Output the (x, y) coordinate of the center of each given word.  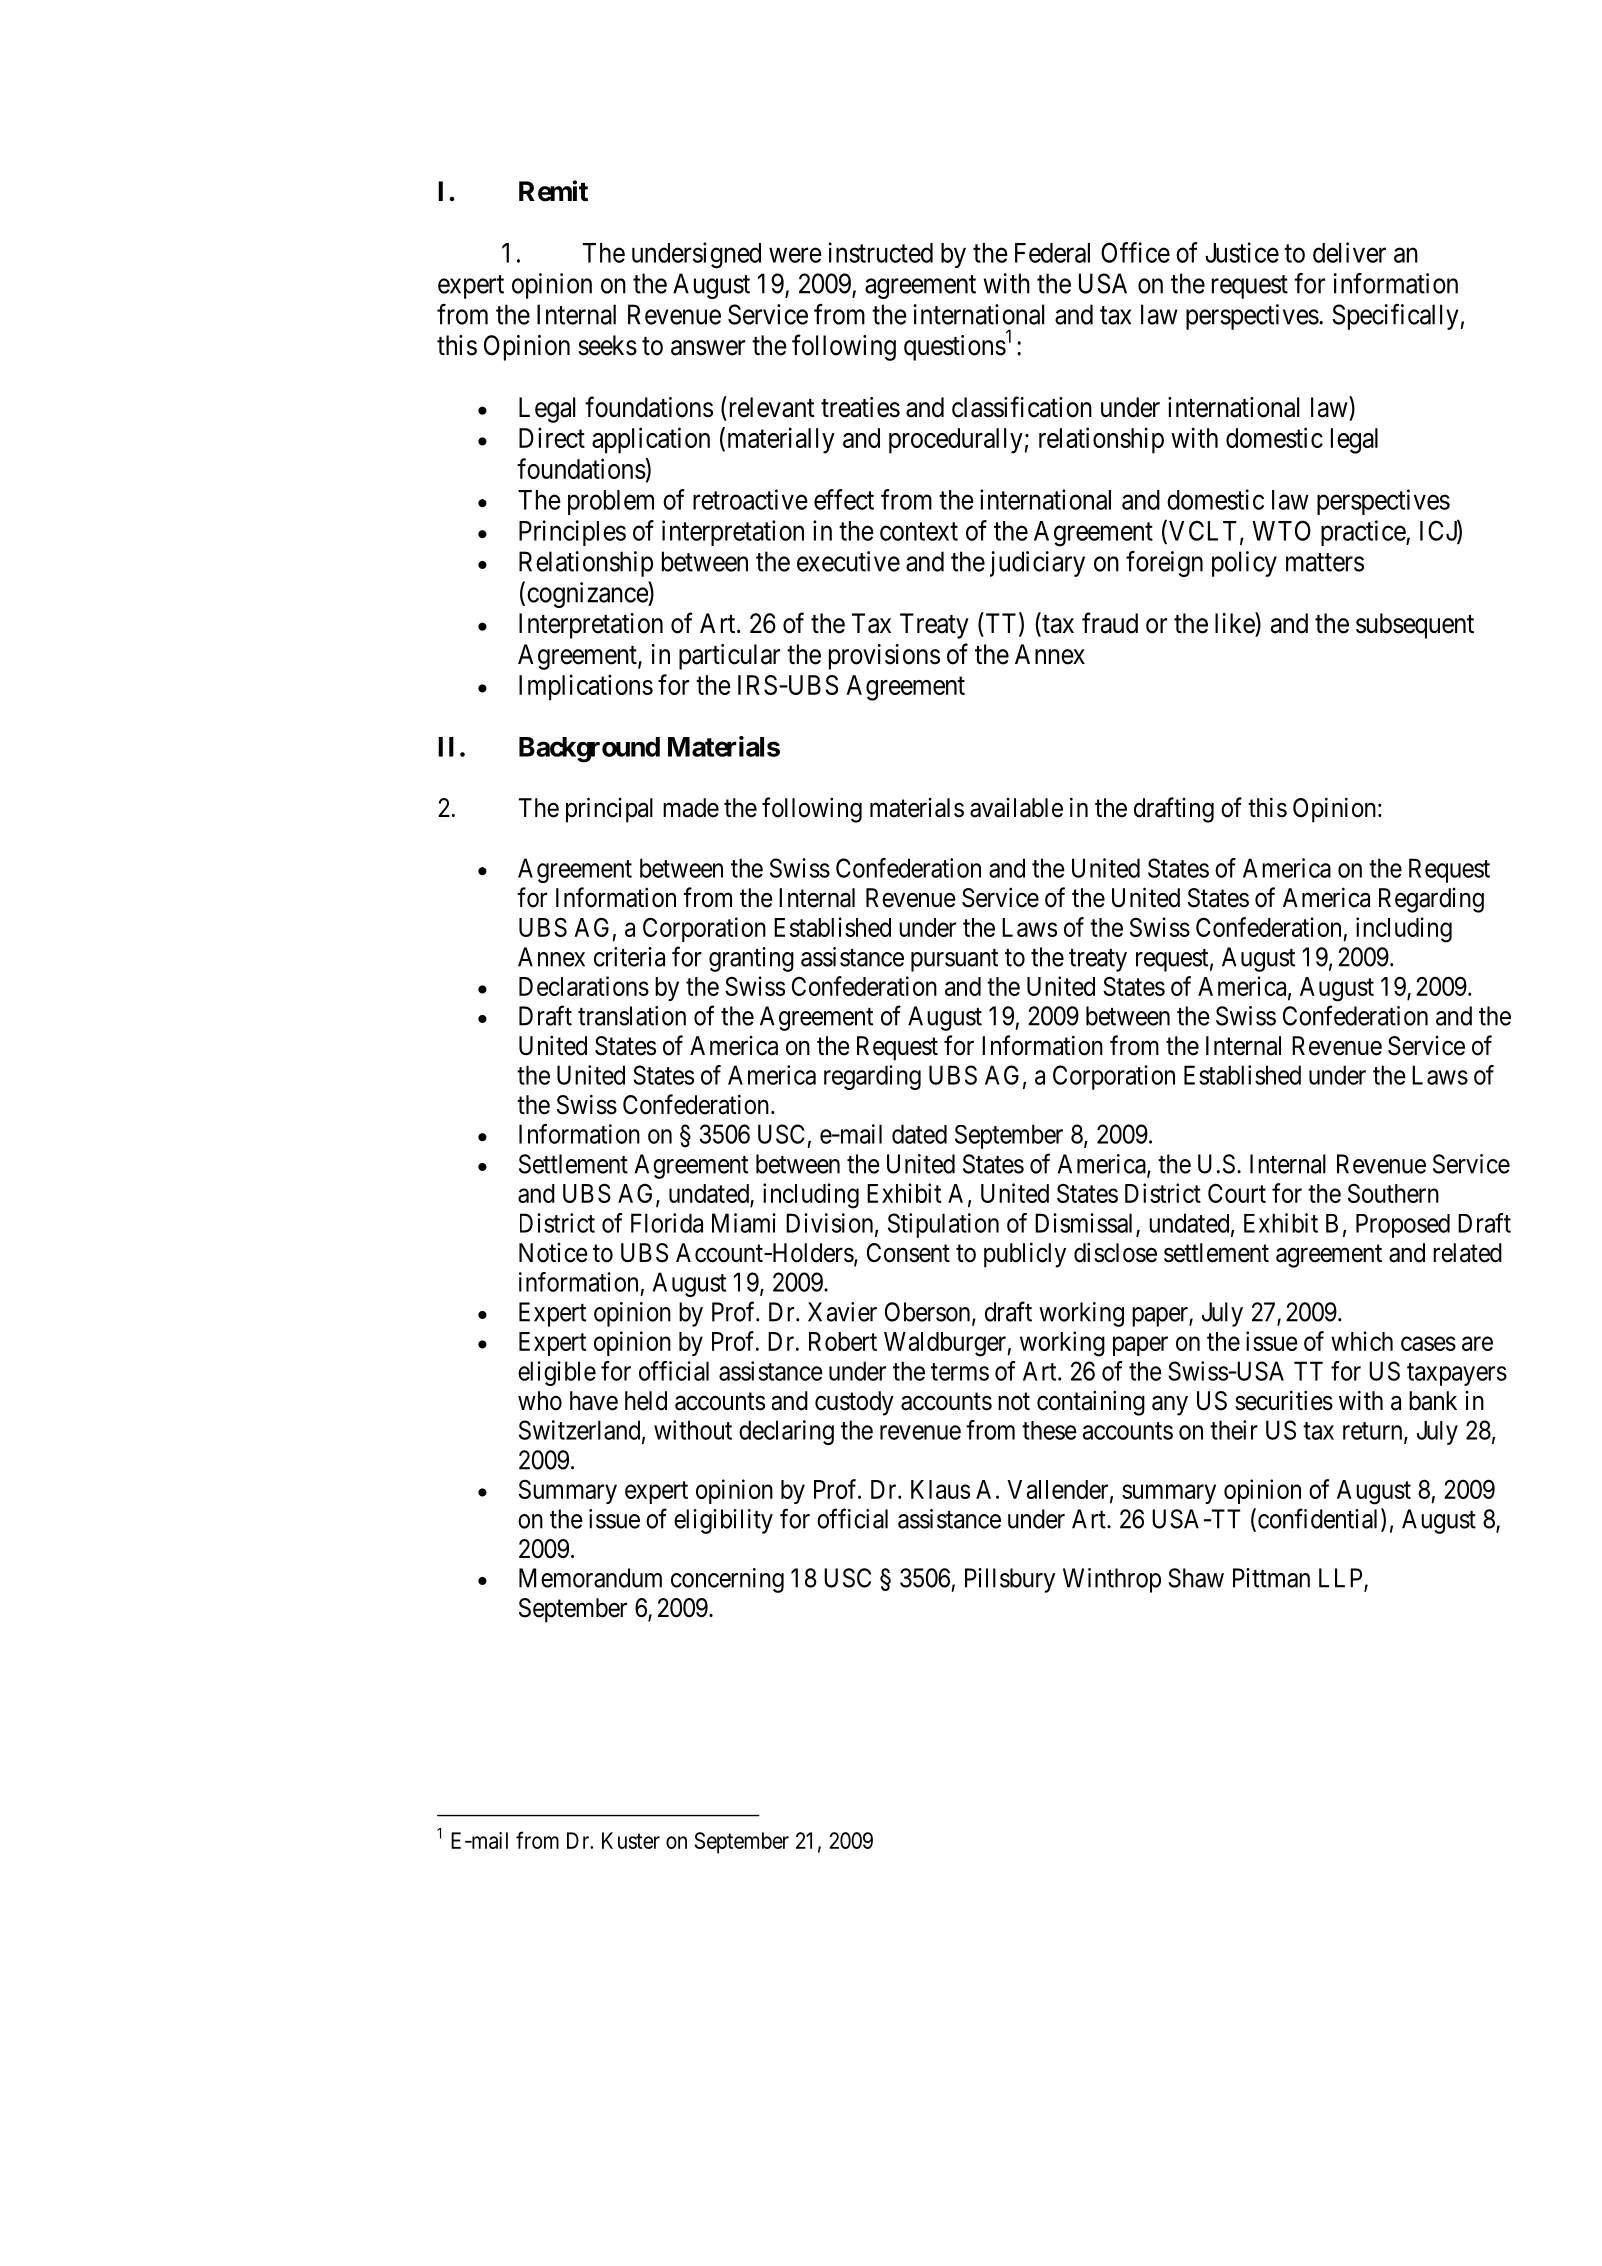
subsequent (1415, 626)
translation (632, 1016)
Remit (553, 191)
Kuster (631, 1840)
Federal (1052, 253)
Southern (1393, 1193)
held (646, 1401)
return (1374, 1432)
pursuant (954, 960)
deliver (1349, 252)
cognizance (588, 594)
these (1049, 1430)
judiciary (1037, 564)
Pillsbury (1010, 1580)
